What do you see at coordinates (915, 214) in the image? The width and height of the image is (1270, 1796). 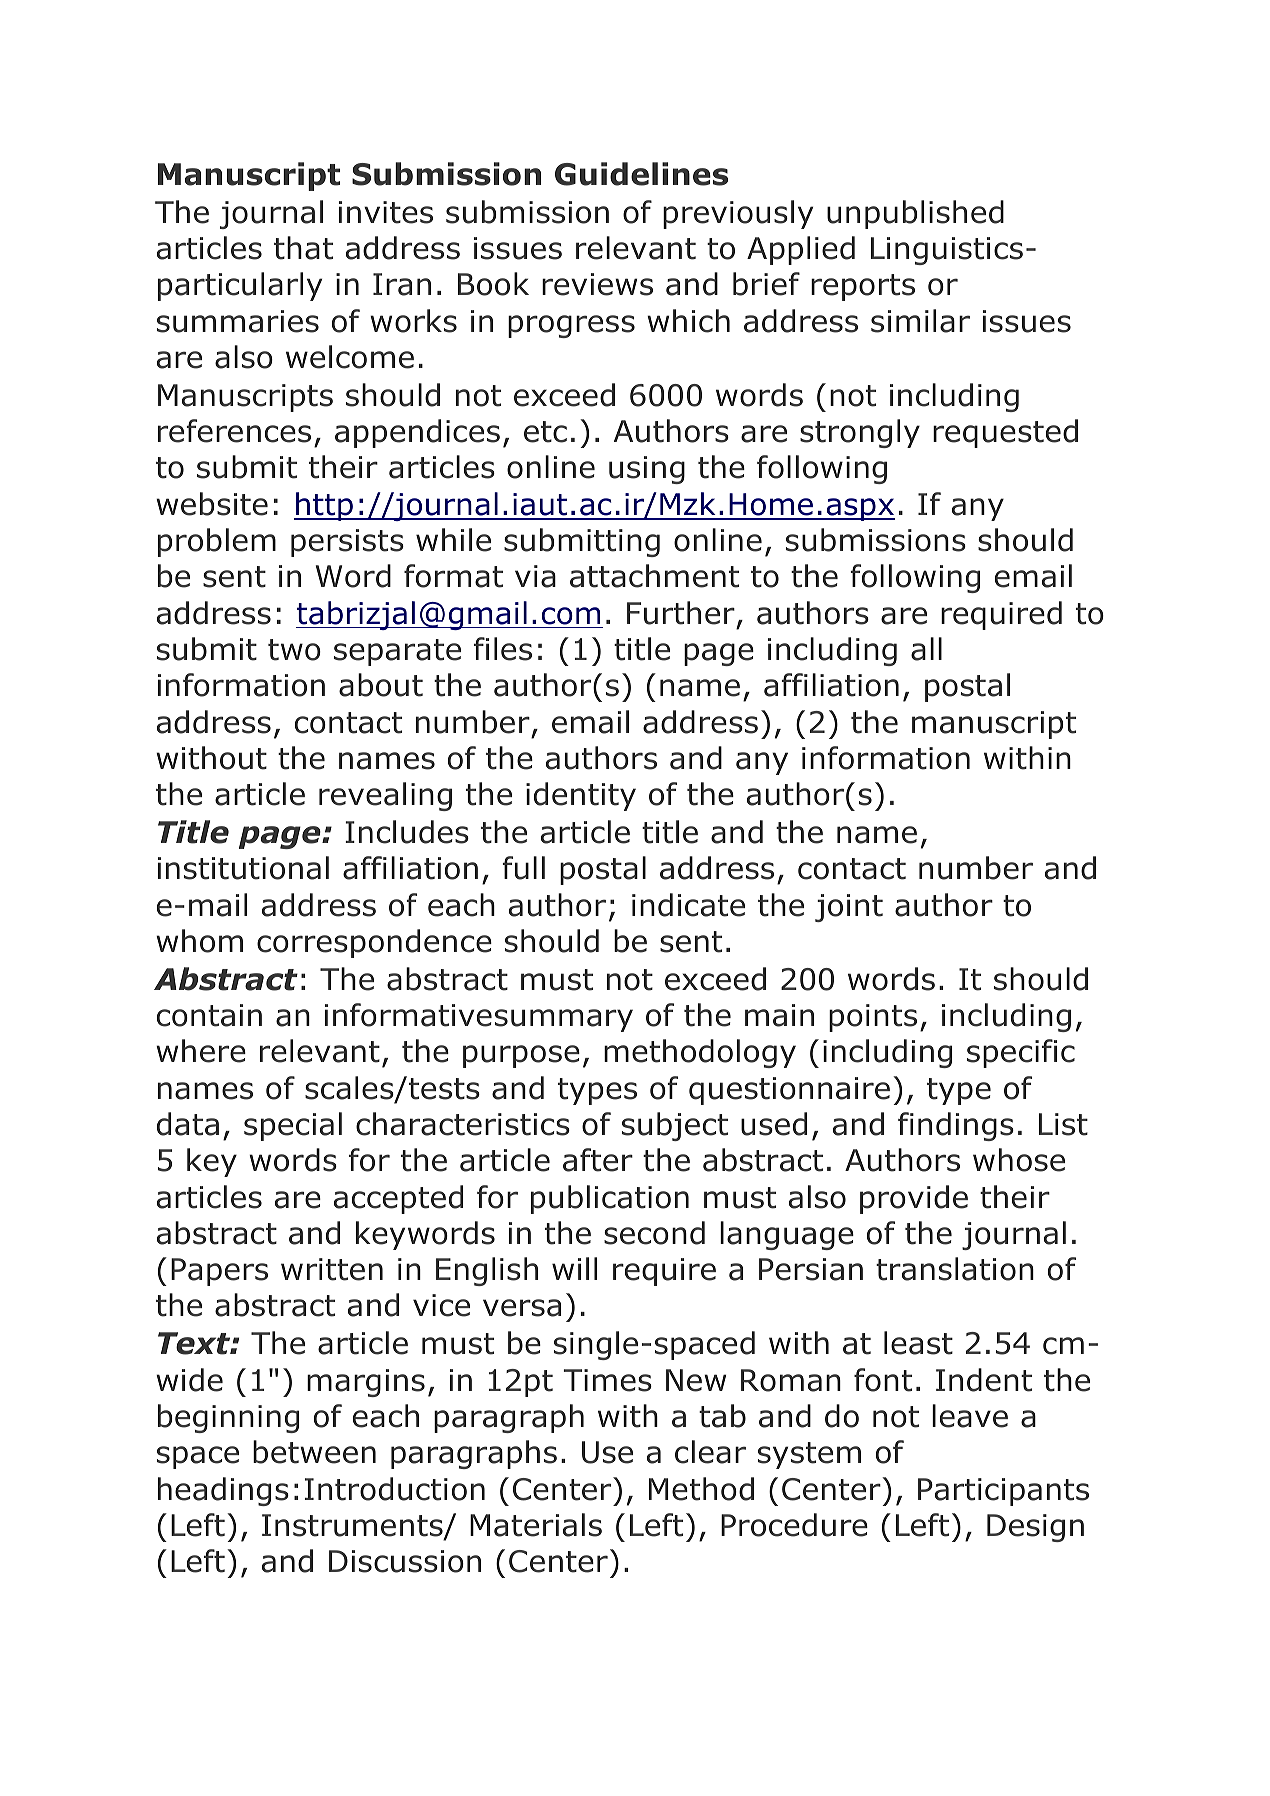 I see `unpublished` at bounding box center [915, 214].
